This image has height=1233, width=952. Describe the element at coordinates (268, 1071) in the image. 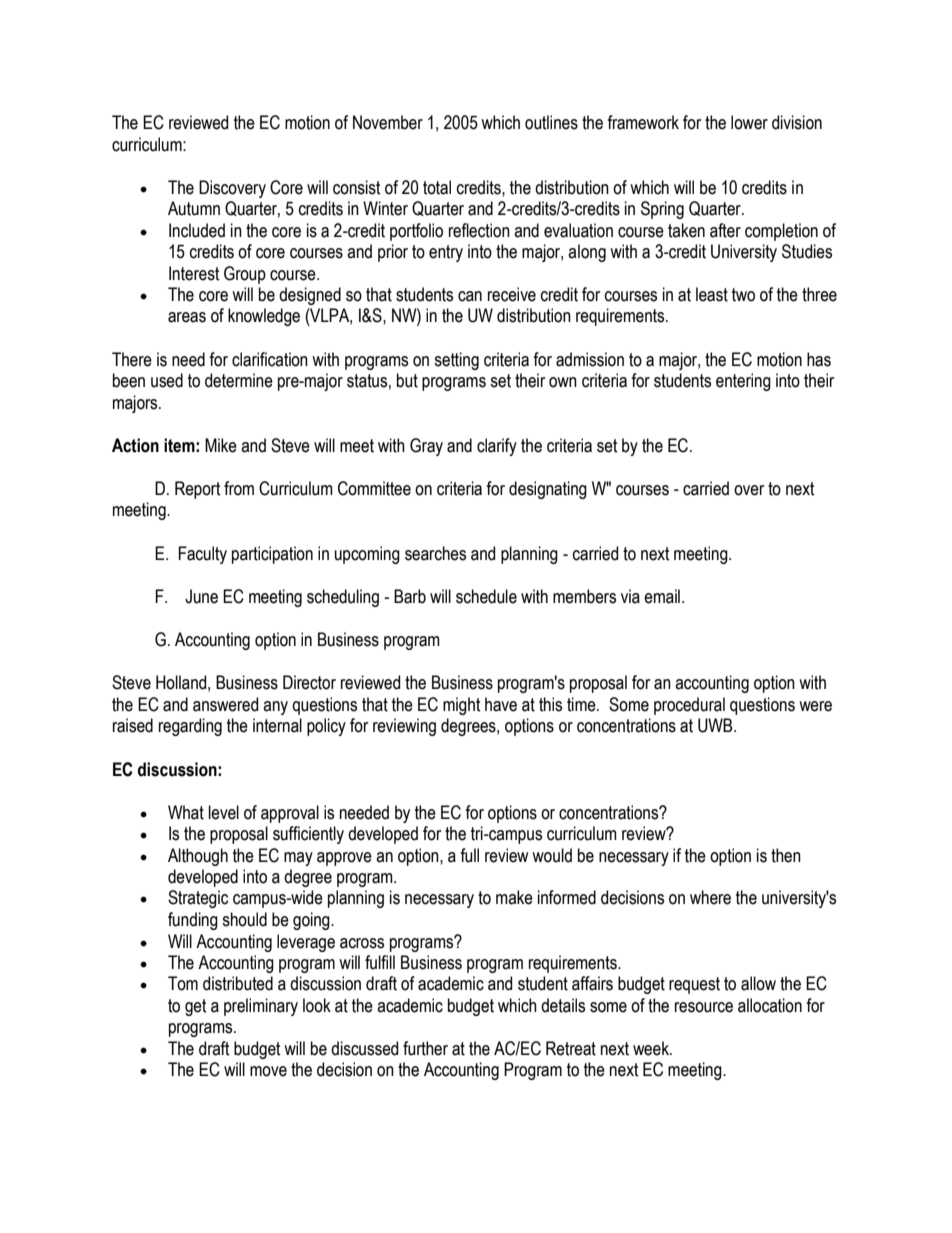

I see `move` at that location.
